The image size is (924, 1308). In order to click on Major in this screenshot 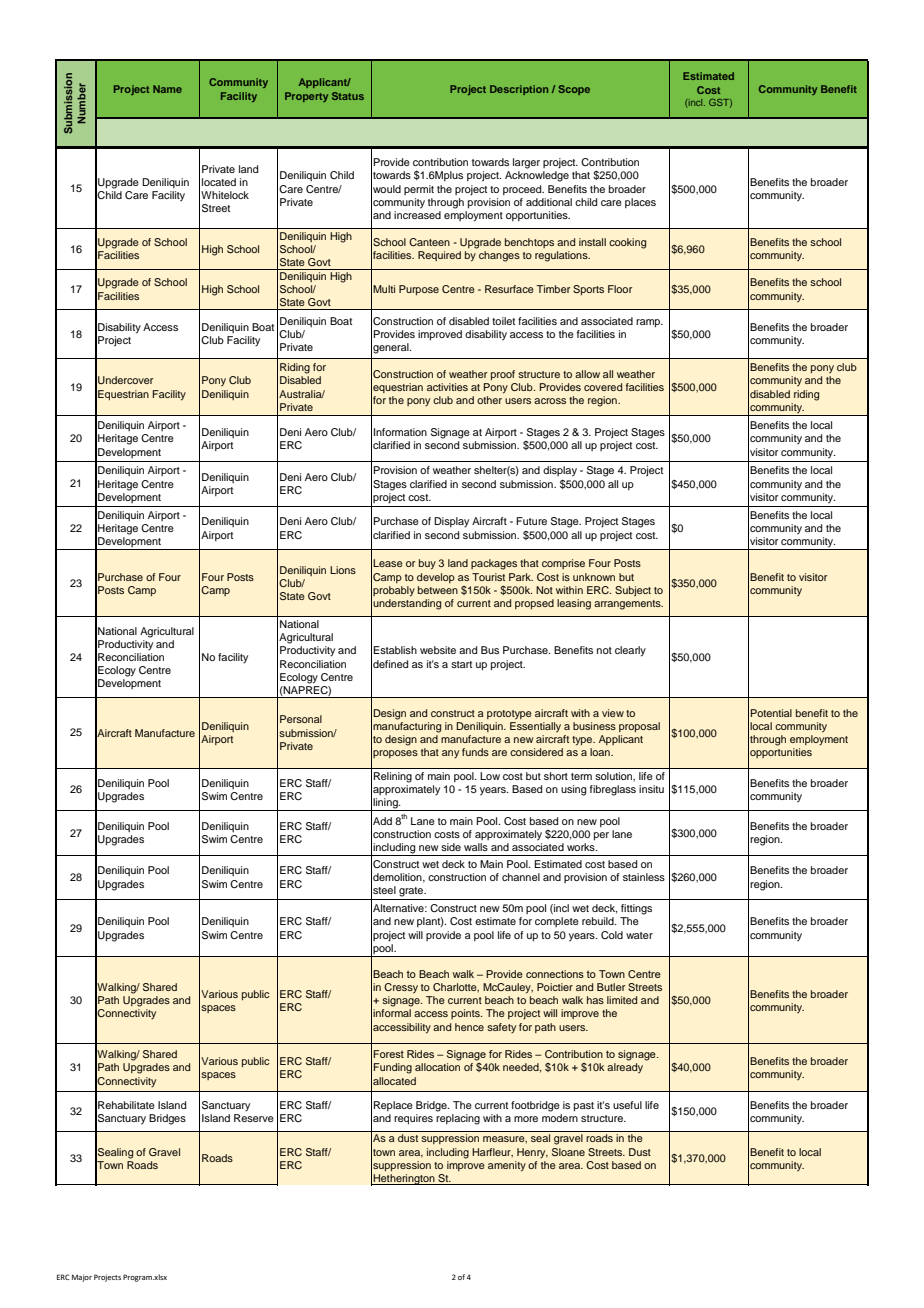, I will do `click(82, 1278)`.
